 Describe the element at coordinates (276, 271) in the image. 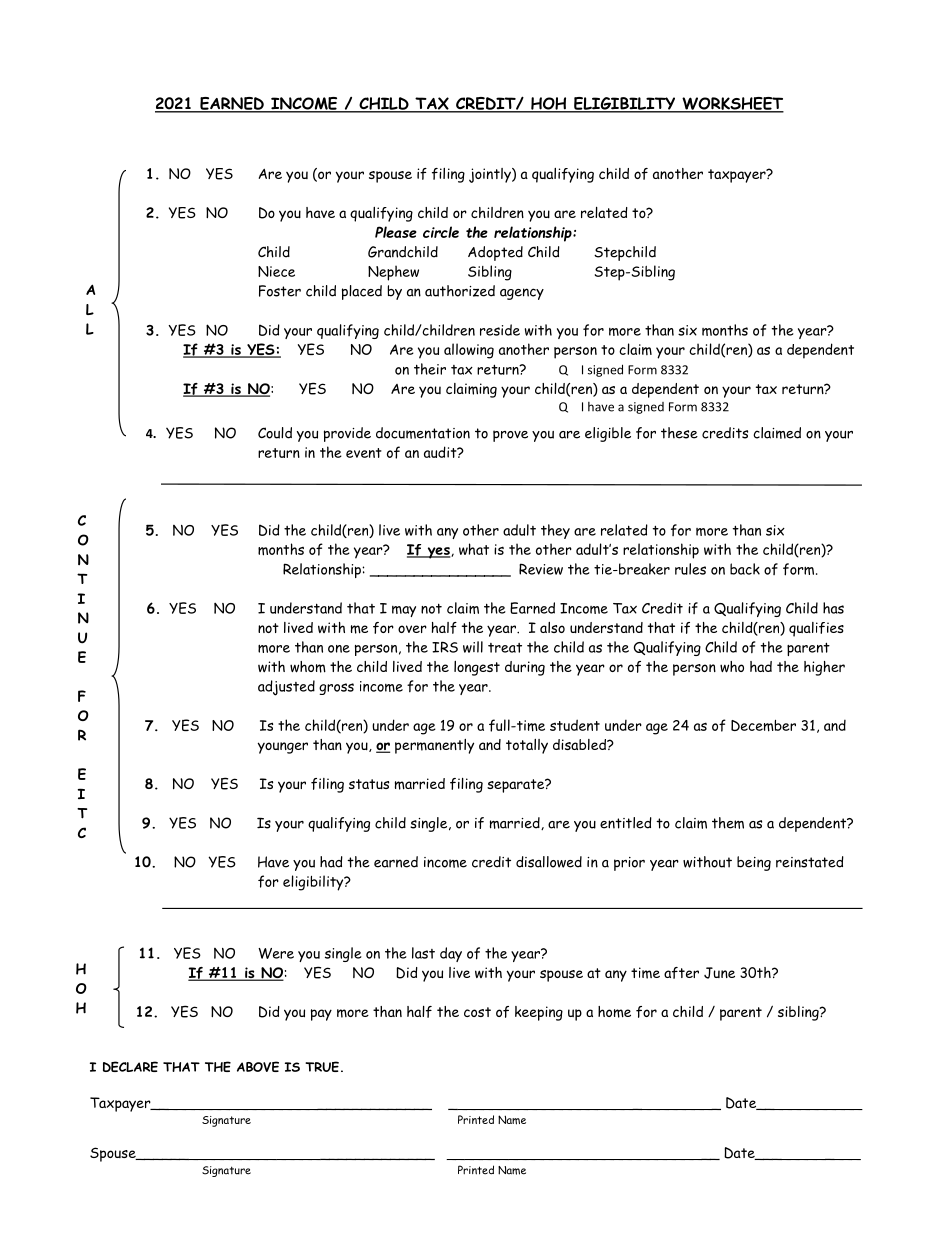

I see `Niece` at that location.
